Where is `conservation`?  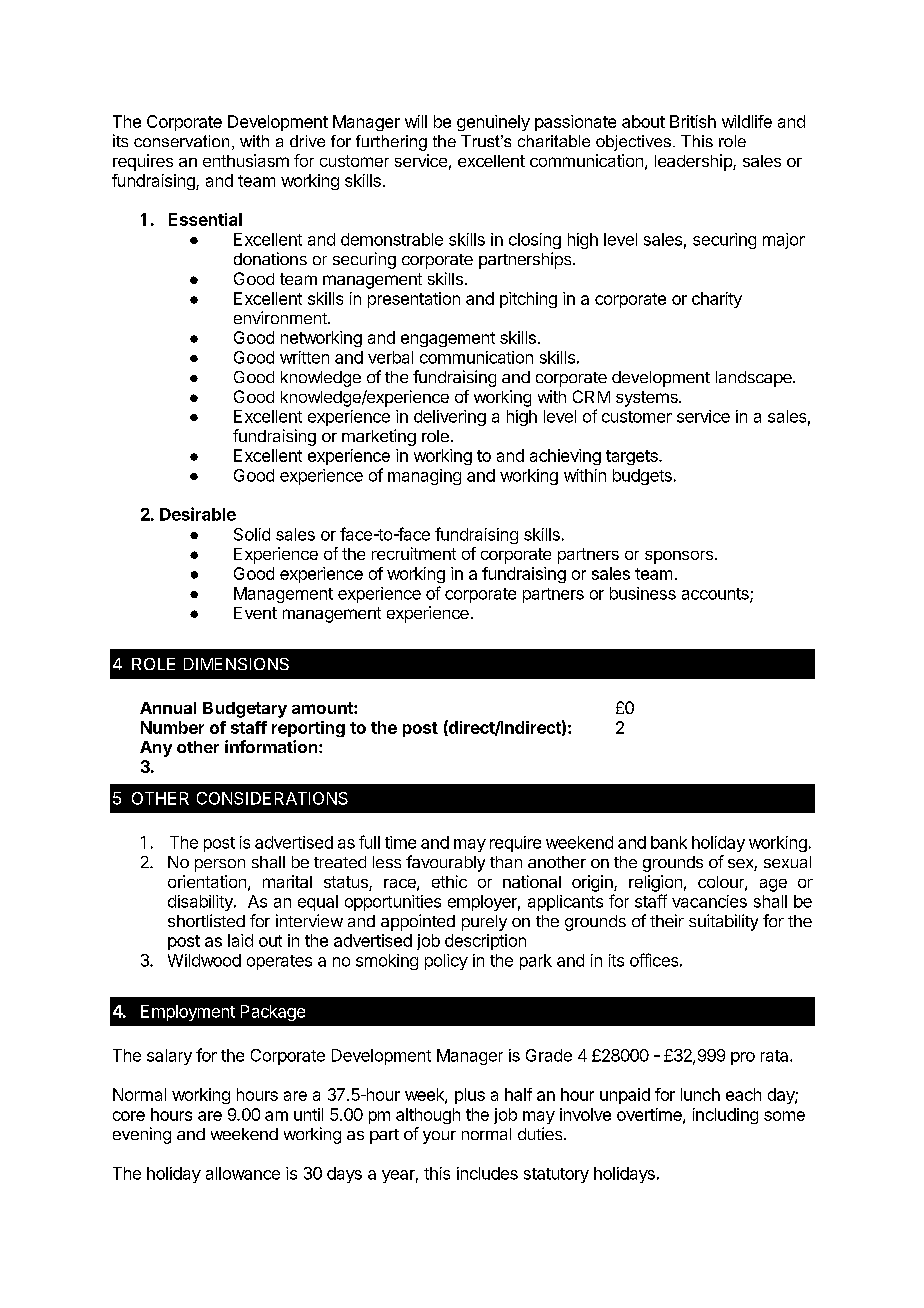 conservation is located at coordinates (181, 141).
